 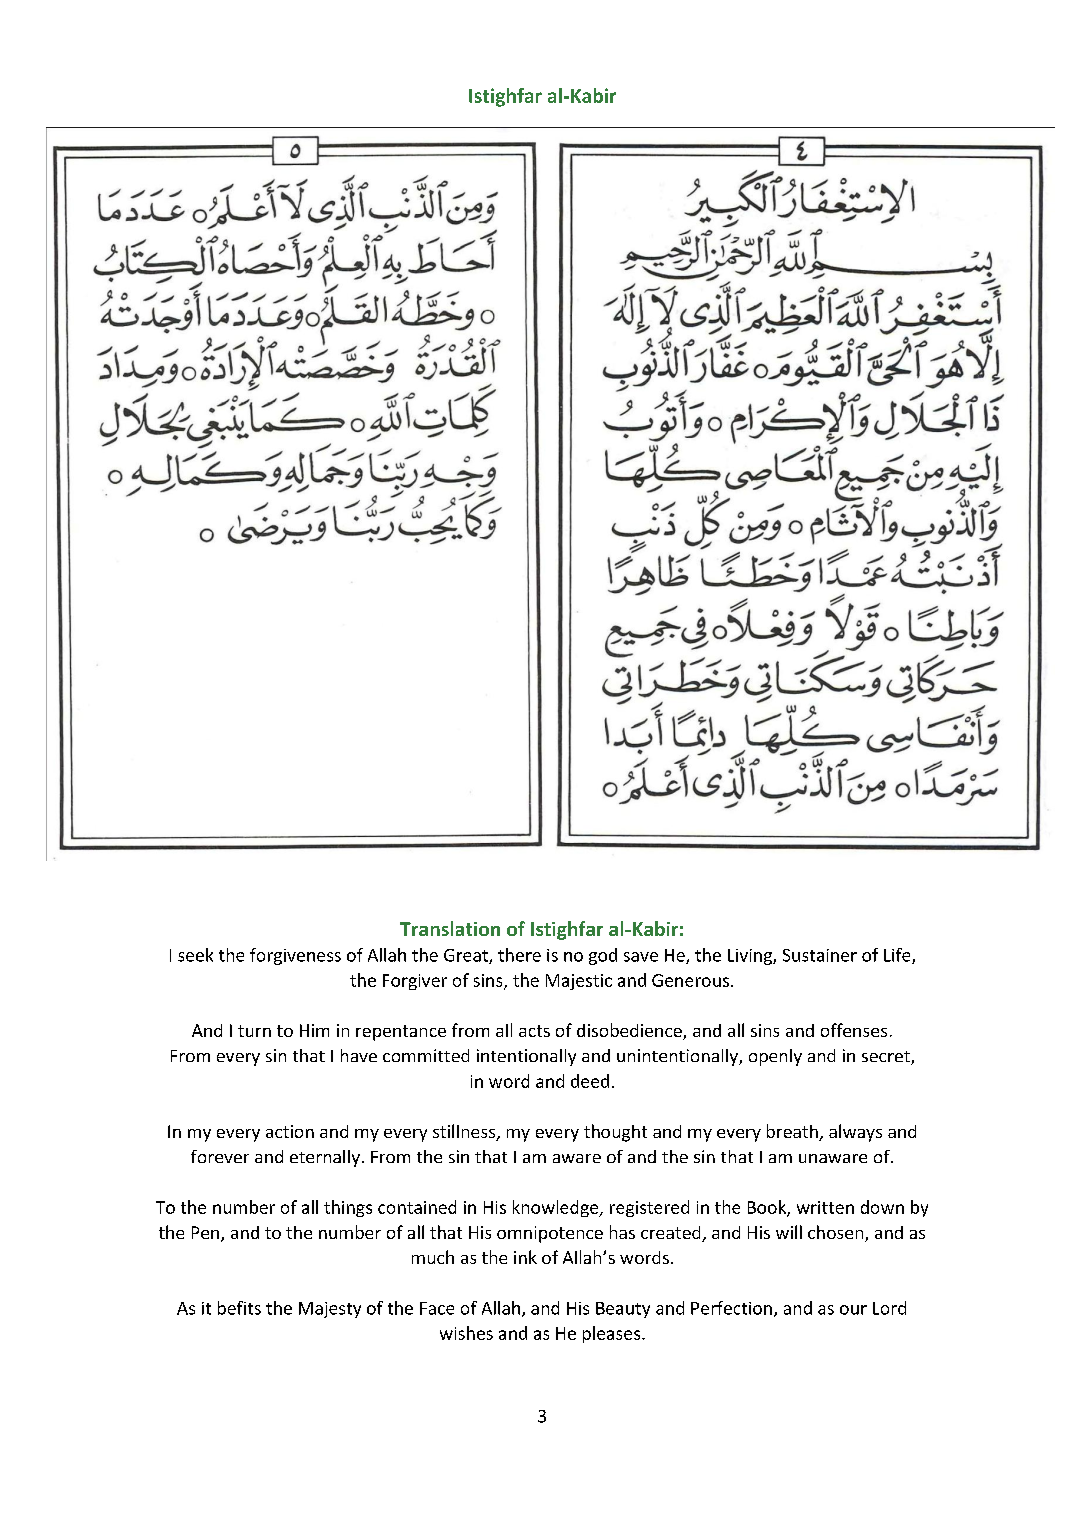 I want to click on will, so click(x=789, y=1232).
